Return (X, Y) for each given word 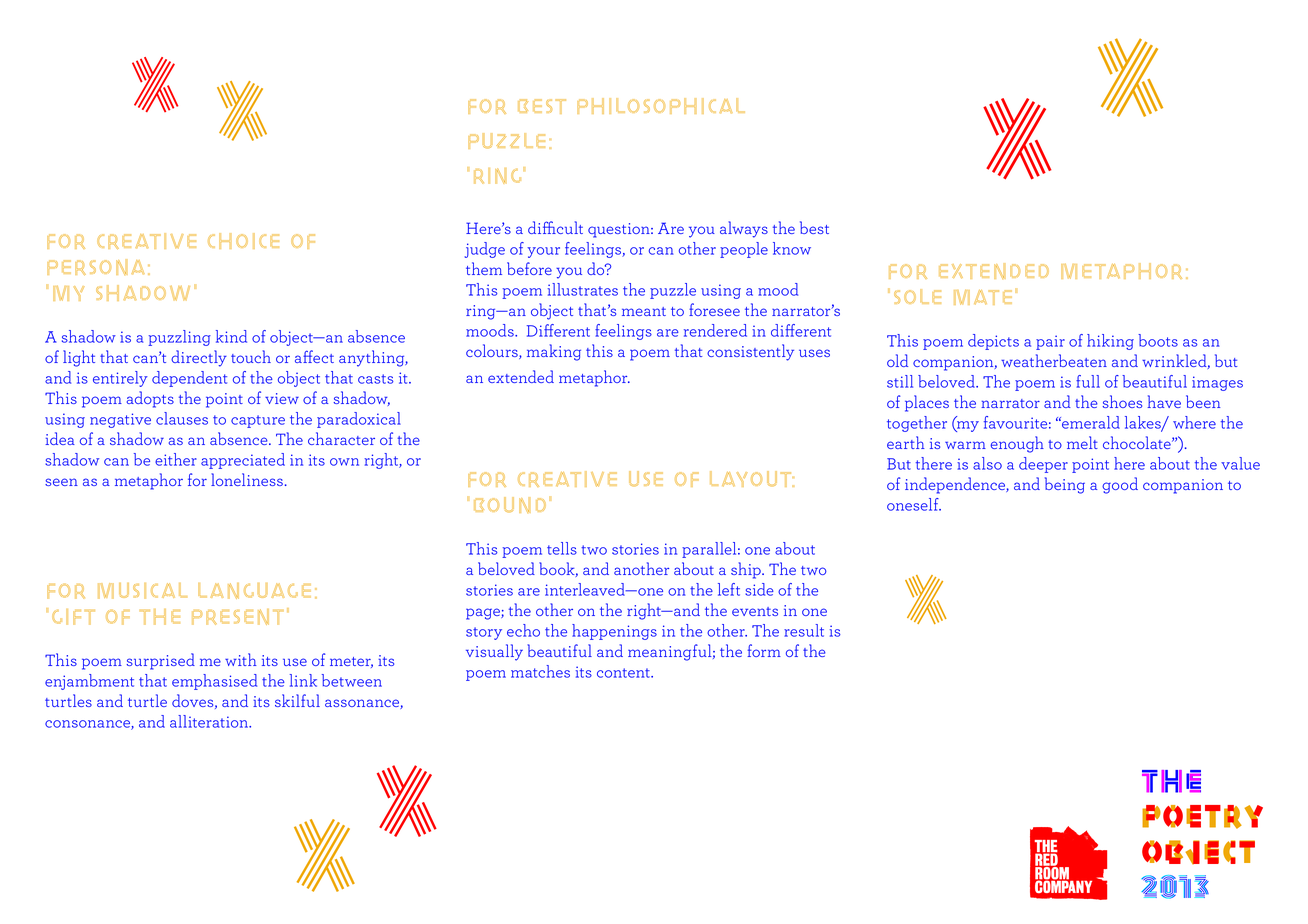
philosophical (661, 106)
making (554, 352)
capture (258, 421)
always (744, 229)
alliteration (210, 721)
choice (243, 241)
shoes (1122, 401)
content (624, 673)
